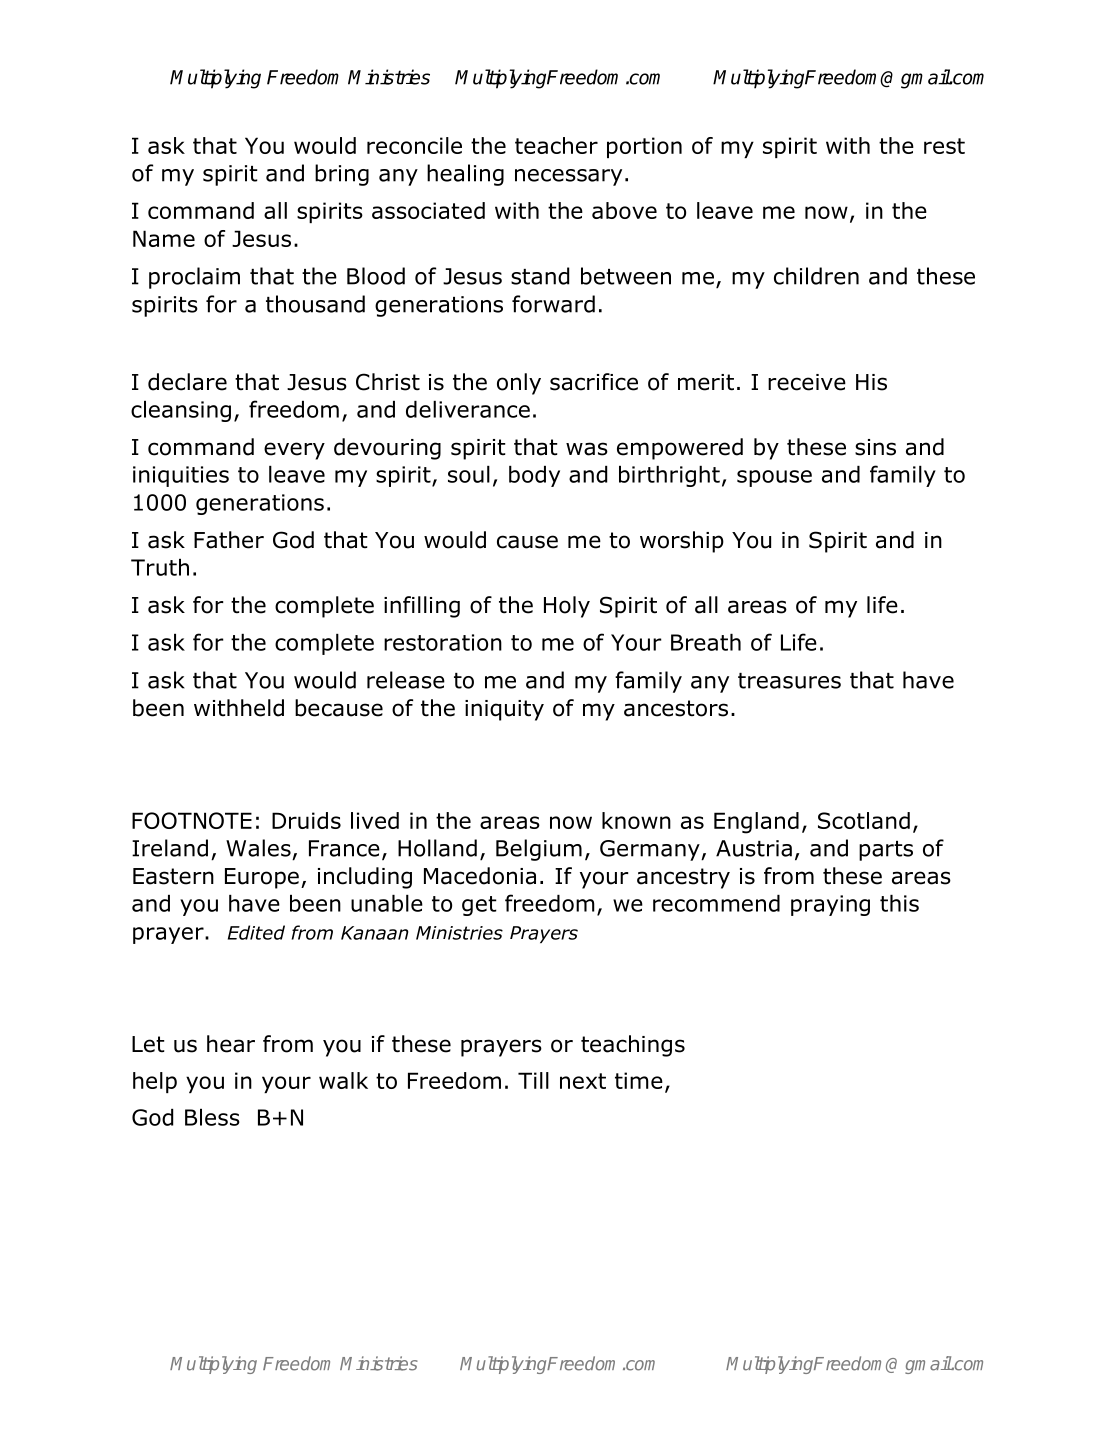 This image has height=1450, width=1120. I want to click on necessary, so click(568, 177).
